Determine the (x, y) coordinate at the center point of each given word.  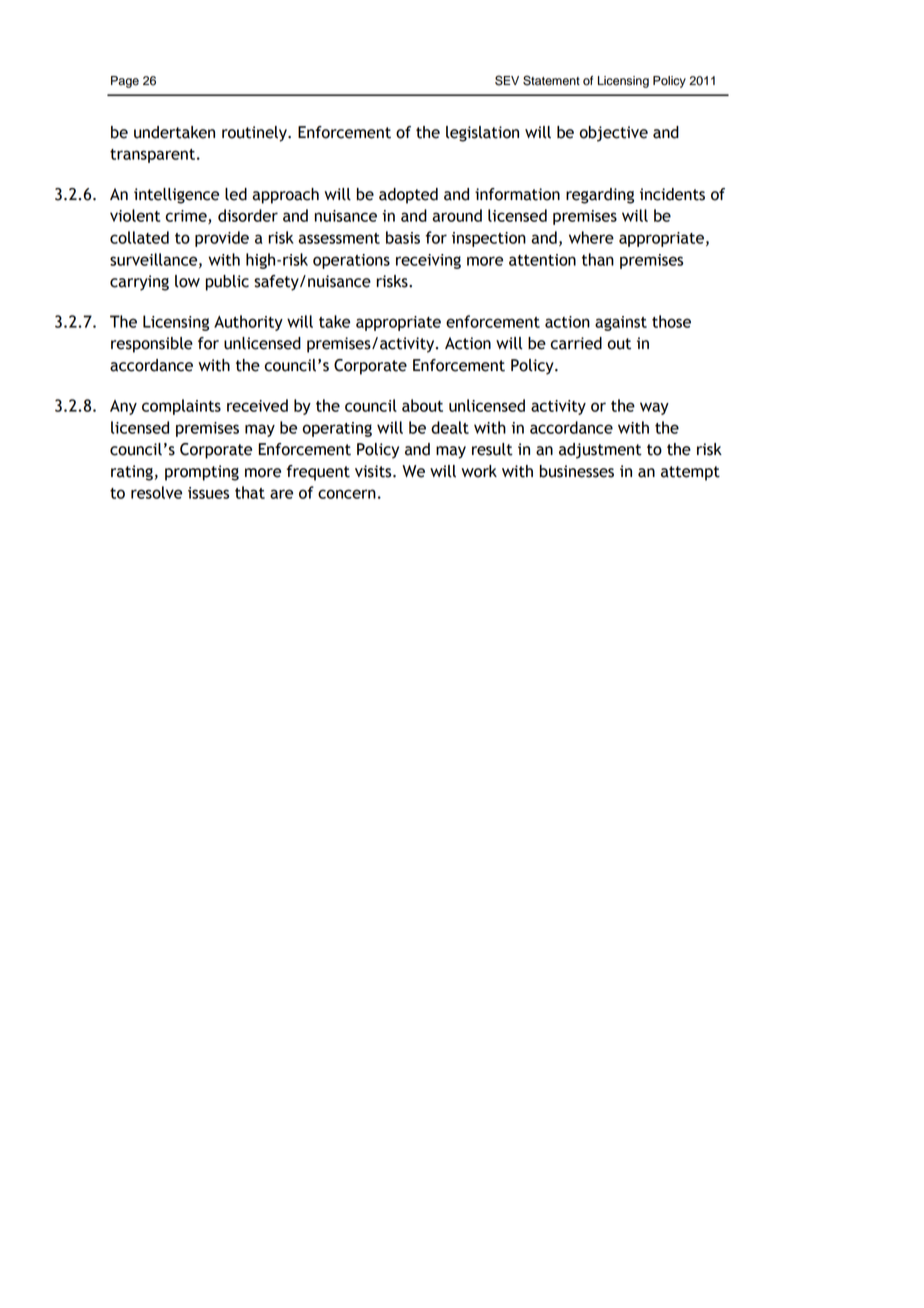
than (598, 259)
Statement (551, 80)
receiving (428, 261)
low (187, 281)
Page (125, 82)
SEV (507, 80)
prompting (202, 473)
